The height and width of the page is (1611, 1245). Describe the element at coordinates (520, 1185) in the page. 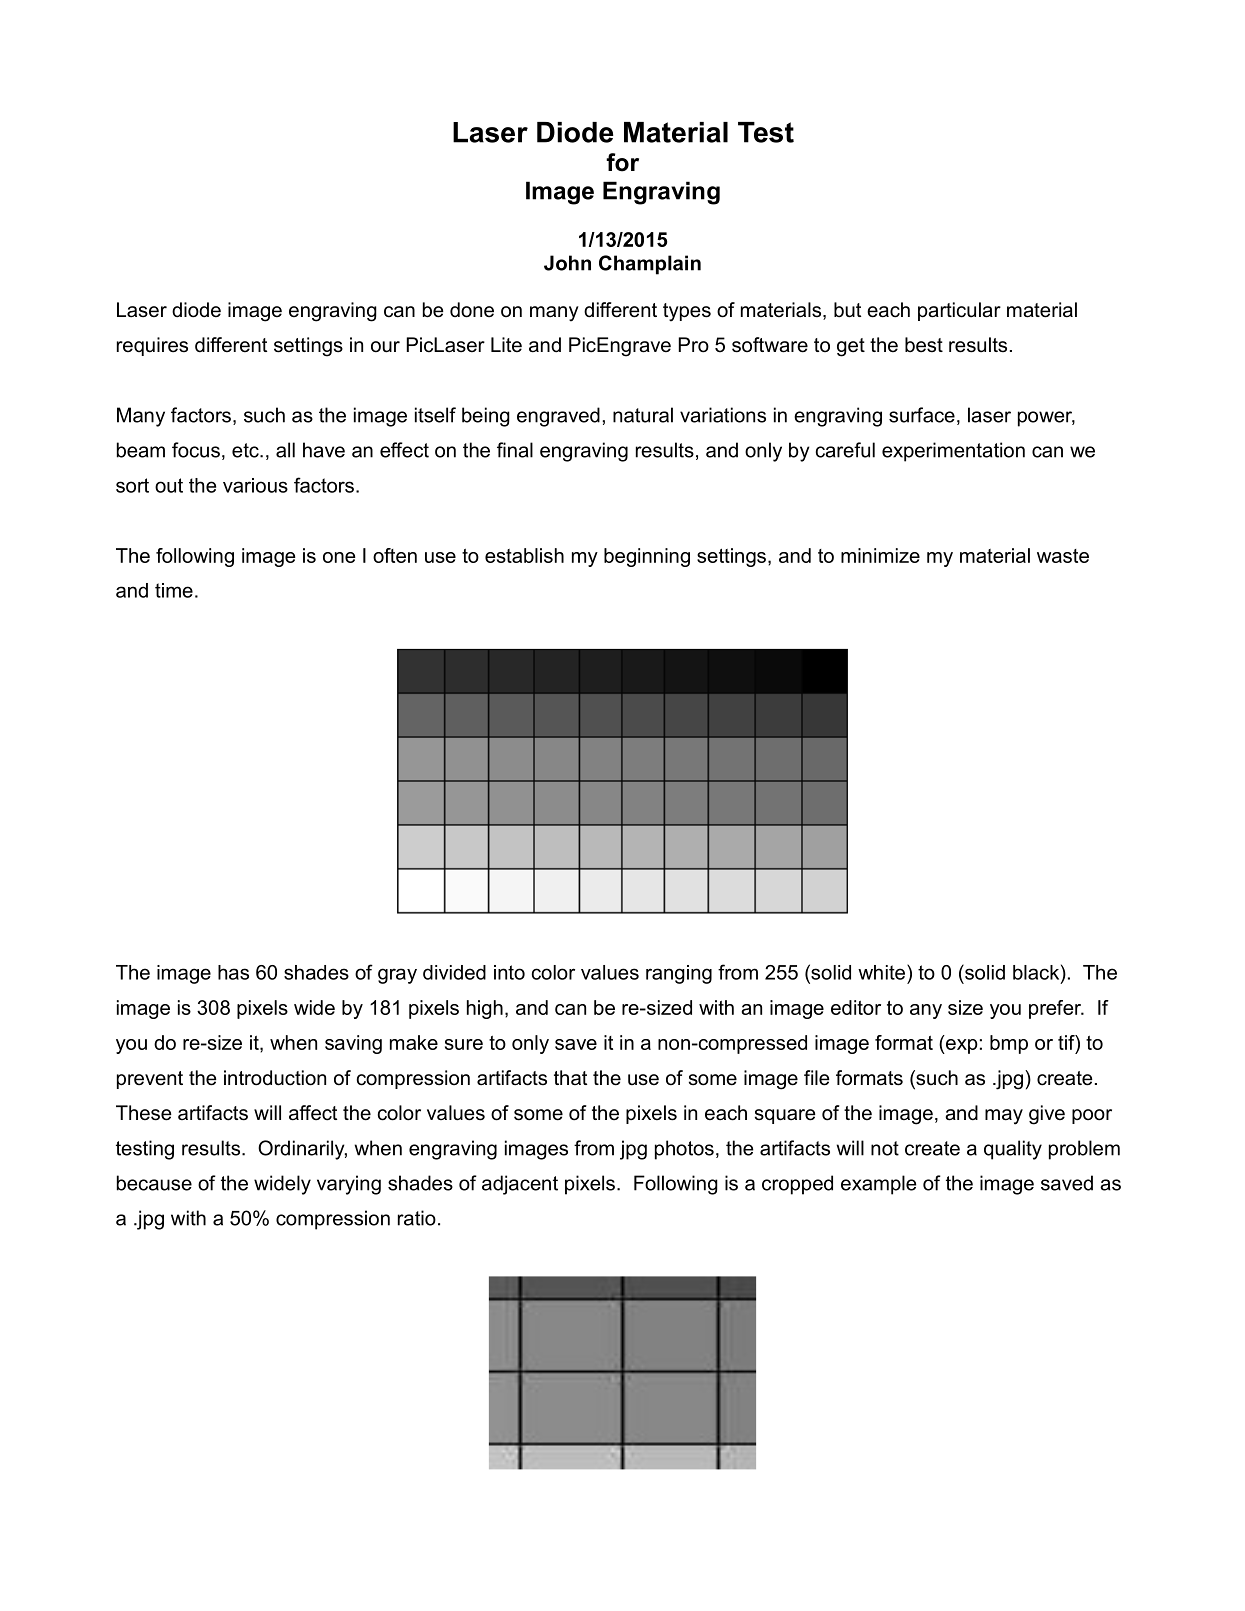

I see `adjacent` at that location.
